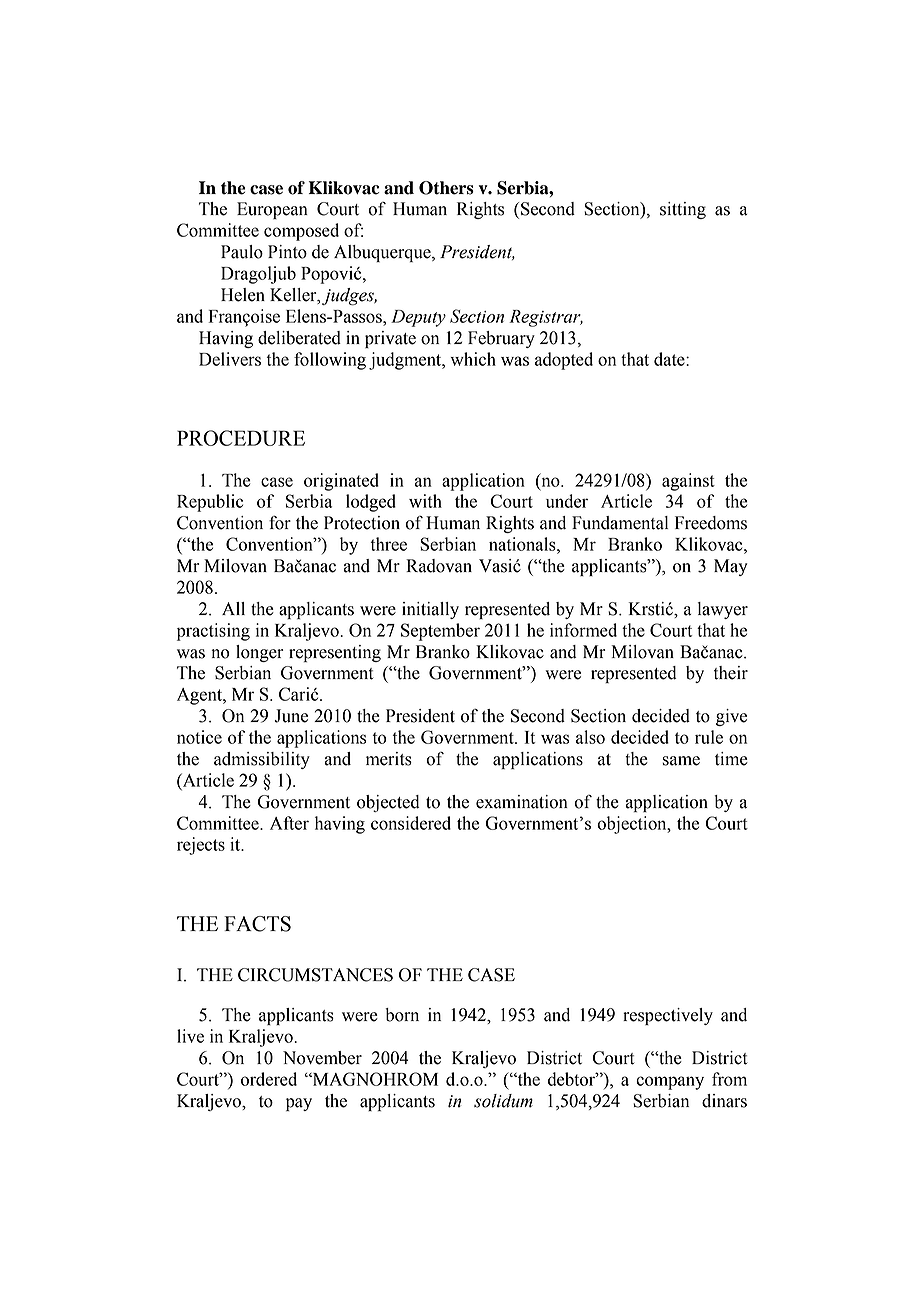 The width and height of the screenshot is (924, 1308). What do you see at coordinates (670, 1083) in the screenshot?
I see `company` at bounding box center [670, 1083].
